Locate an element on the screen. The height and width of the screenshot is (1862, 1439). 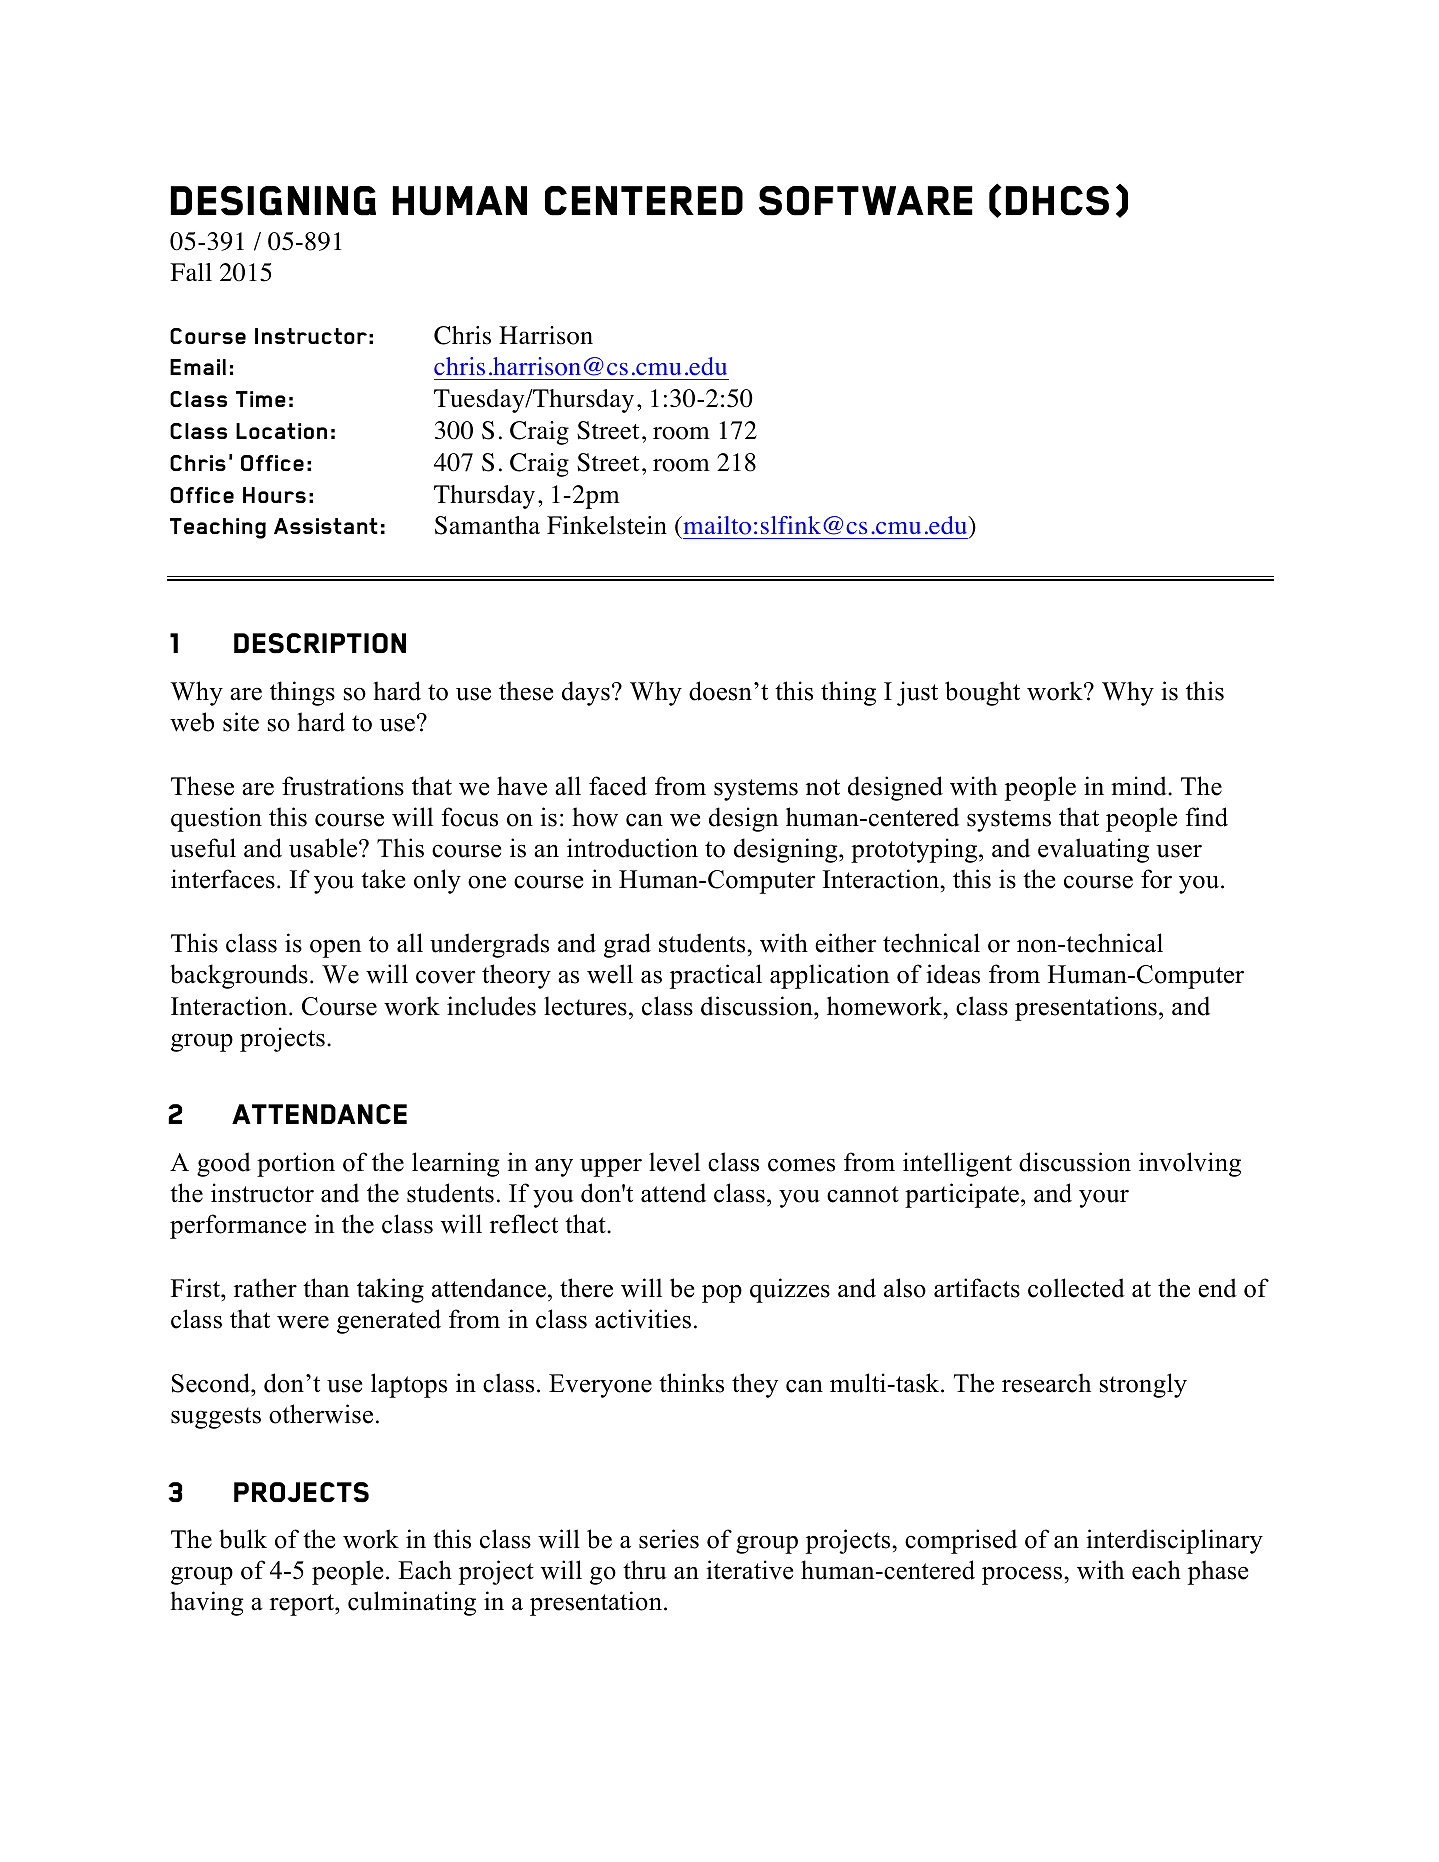
mind is located at coordinates (1140, 786).
